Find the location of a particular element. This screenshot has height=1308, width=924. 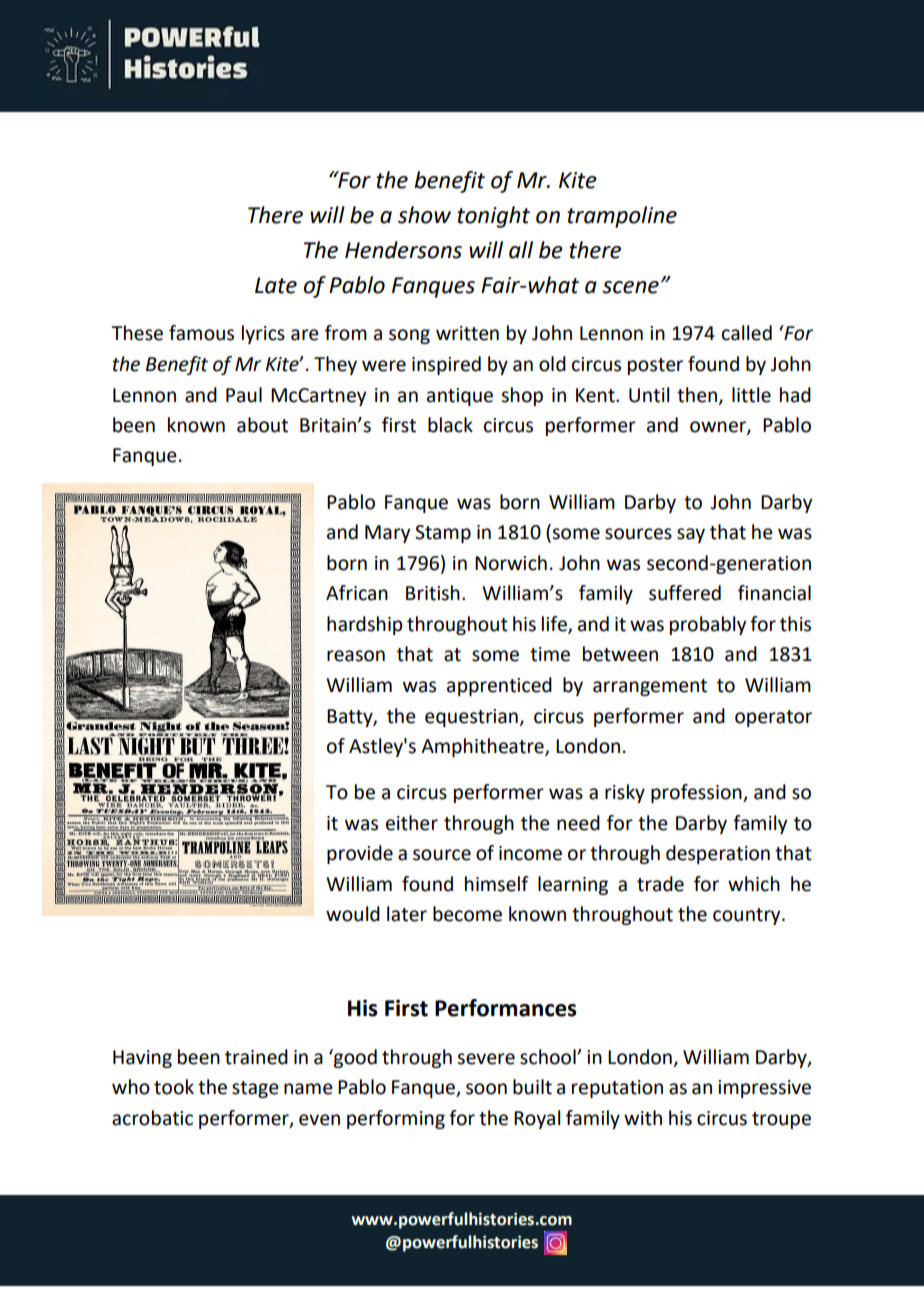

apprenticed is located at coordinates (499, 686).
